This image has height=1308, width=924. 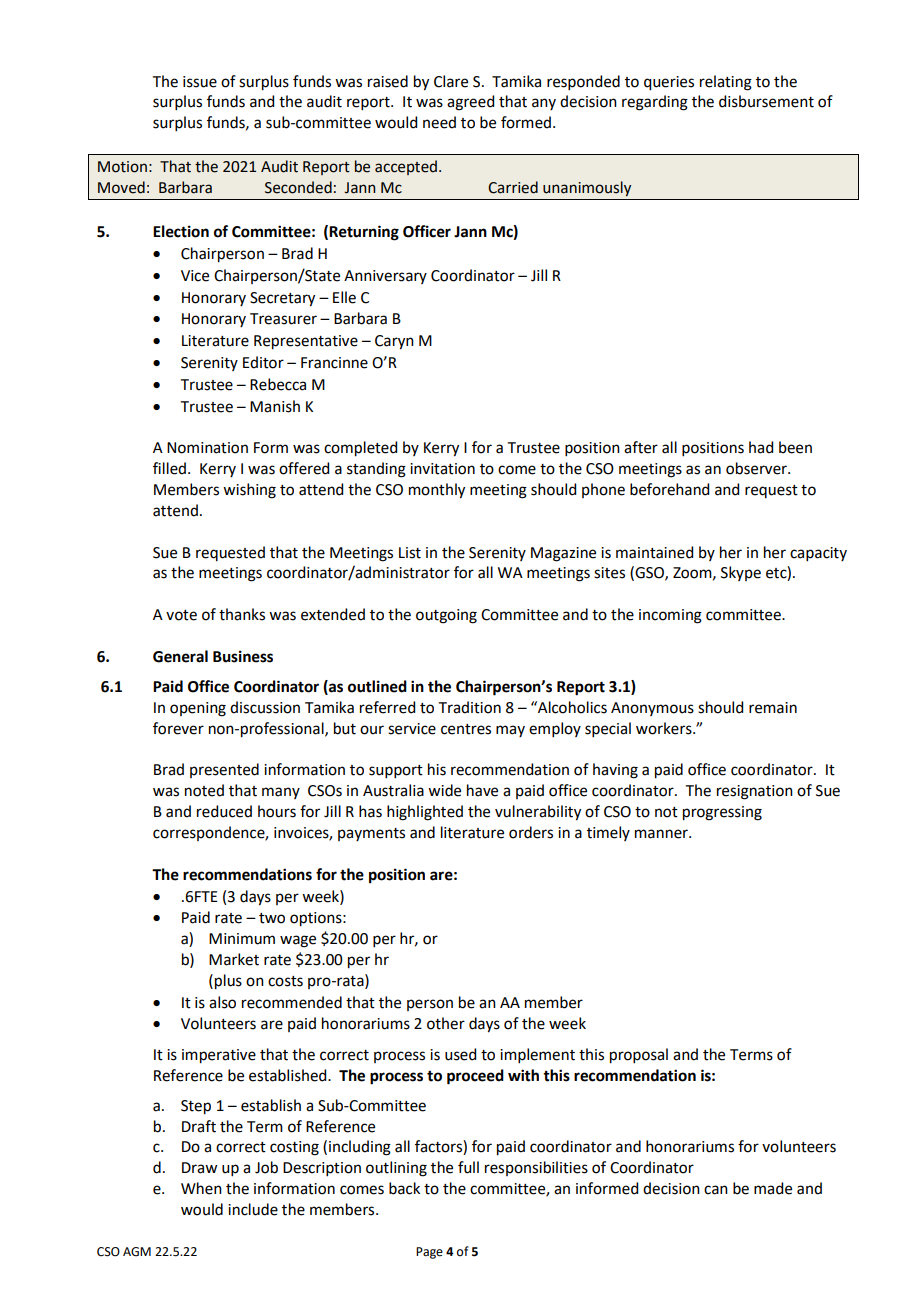 What do you see at coordinates (470, 103) in the image?
I see `agreed` at bounding box center [470, 103].
